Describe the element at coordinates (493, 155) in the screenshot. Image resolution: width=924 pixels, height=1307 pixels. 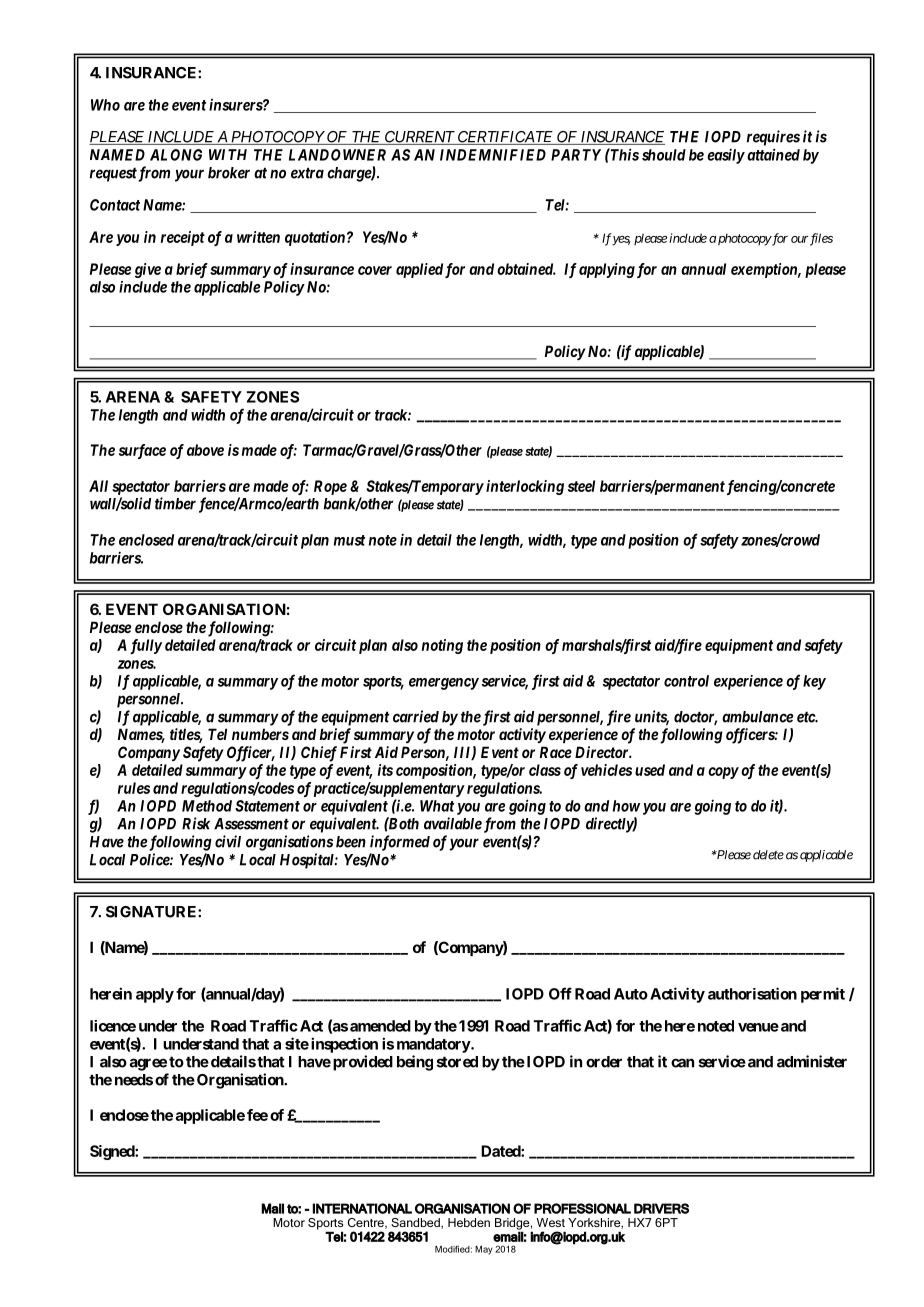
I see `INDEMNIFIED` at that location.
